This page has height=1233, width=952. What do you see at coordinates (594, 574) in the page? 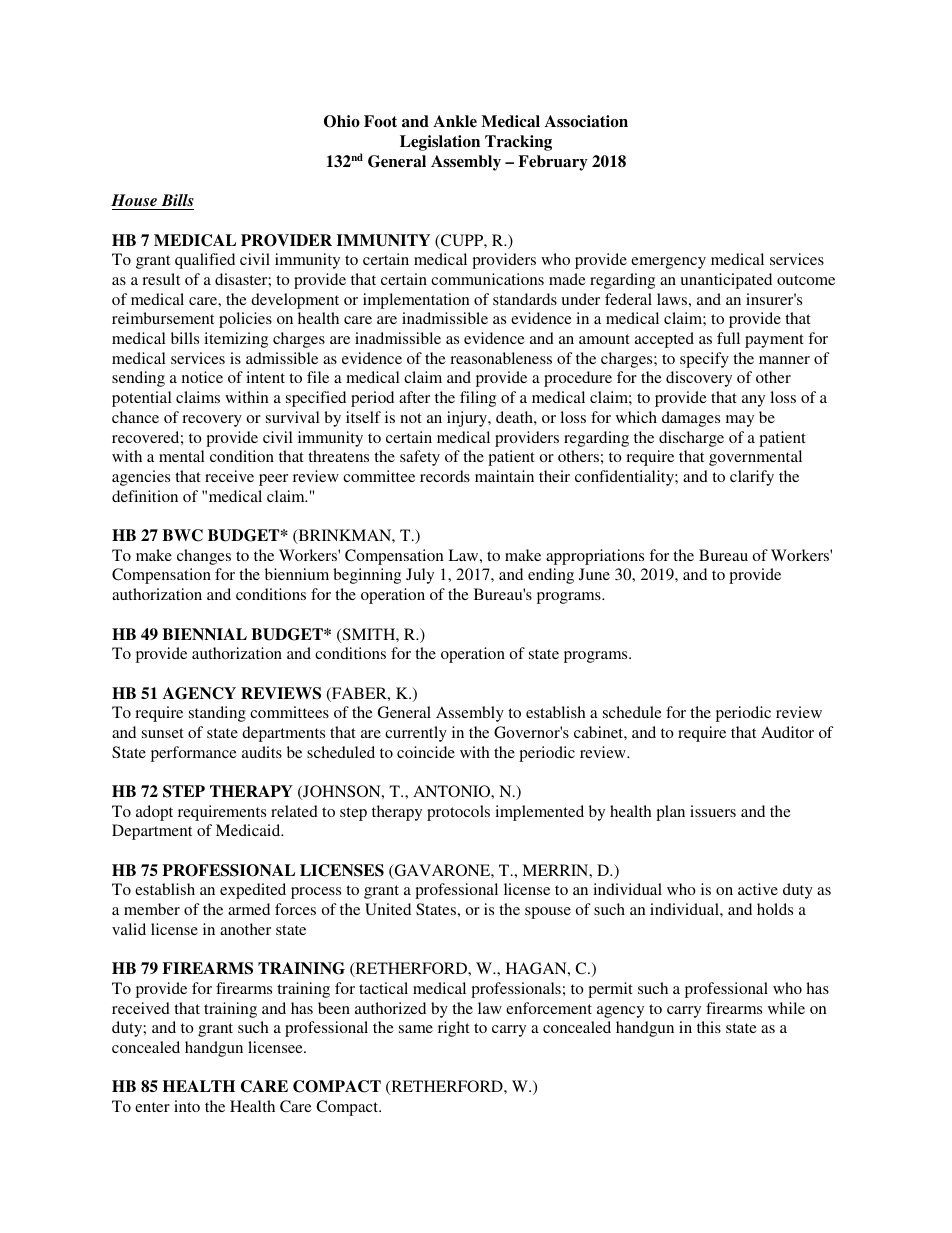
I see `June` at bounding box center [594, 574].
